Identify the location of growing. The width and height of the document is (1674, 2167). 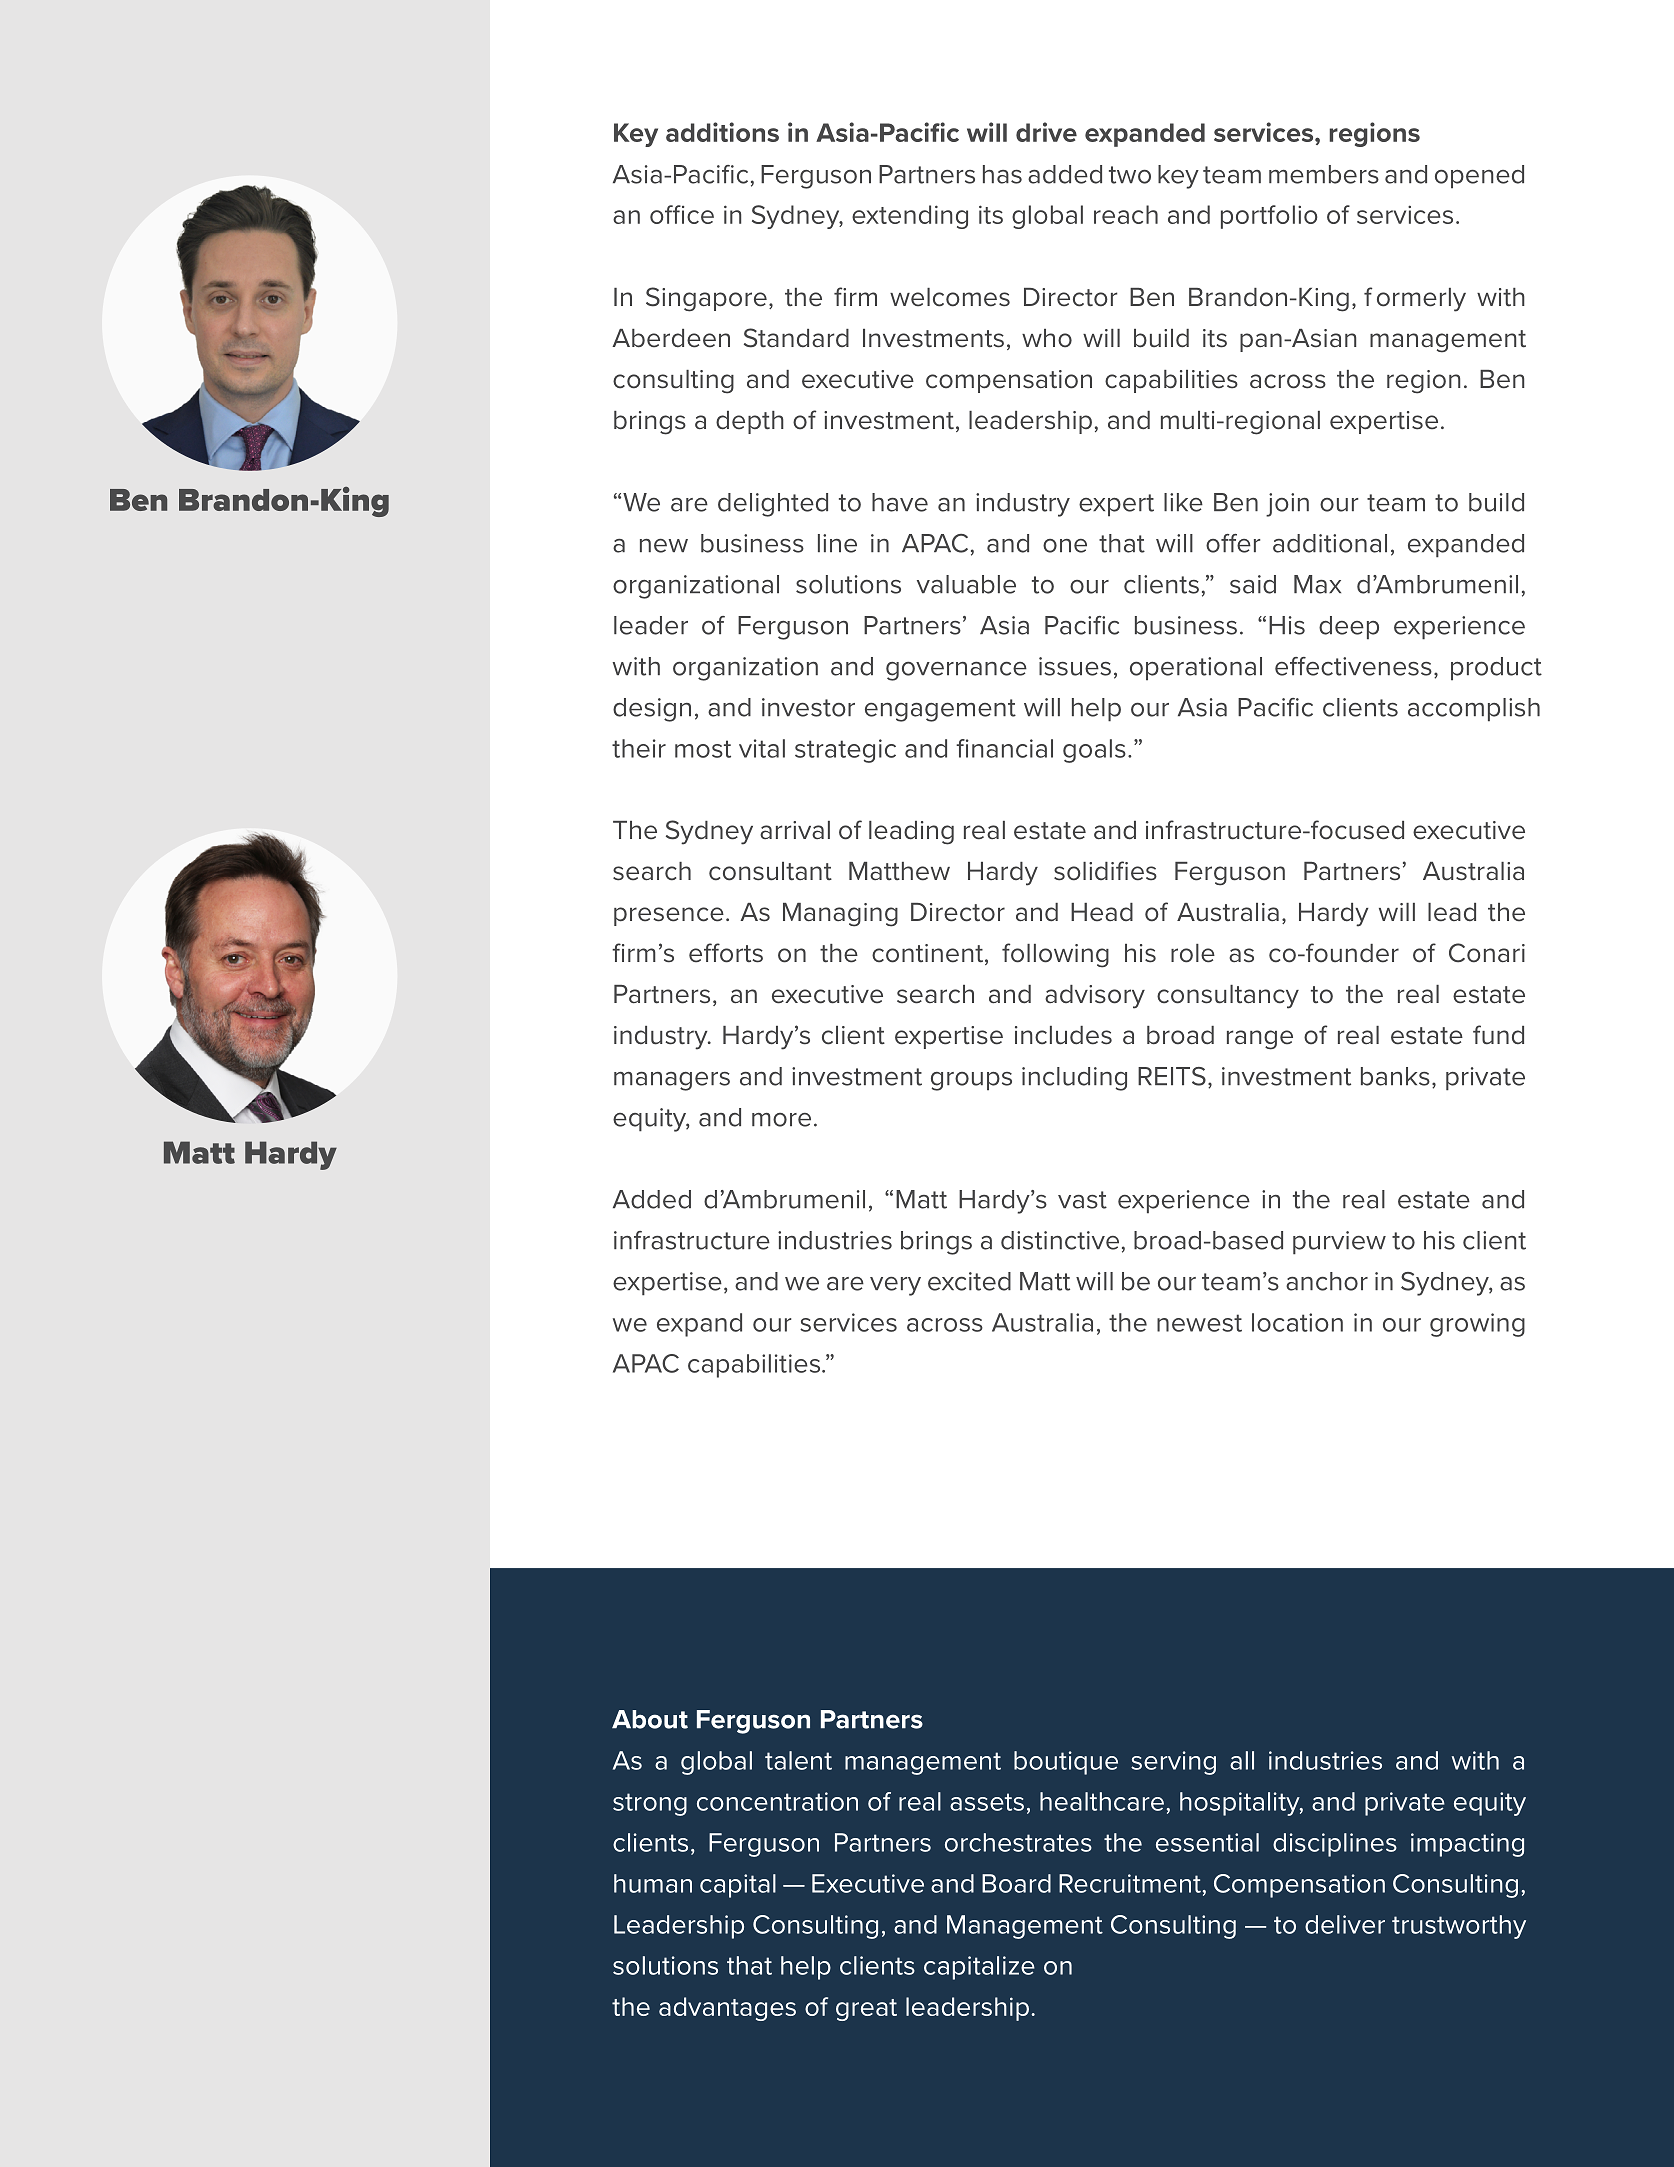
(1477, 1325).
